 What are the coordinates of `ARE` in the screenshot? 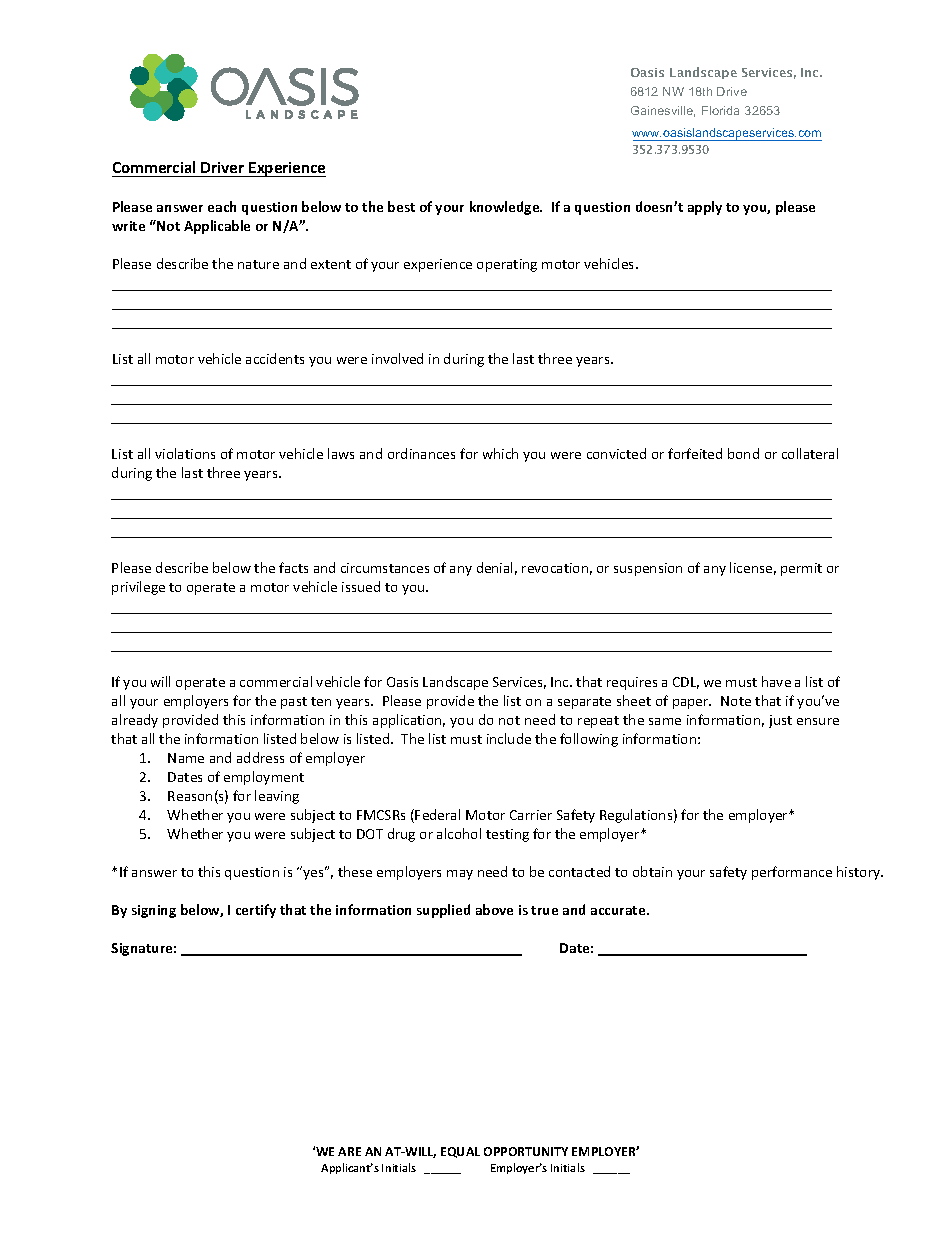 It's located at (349, 1151).
